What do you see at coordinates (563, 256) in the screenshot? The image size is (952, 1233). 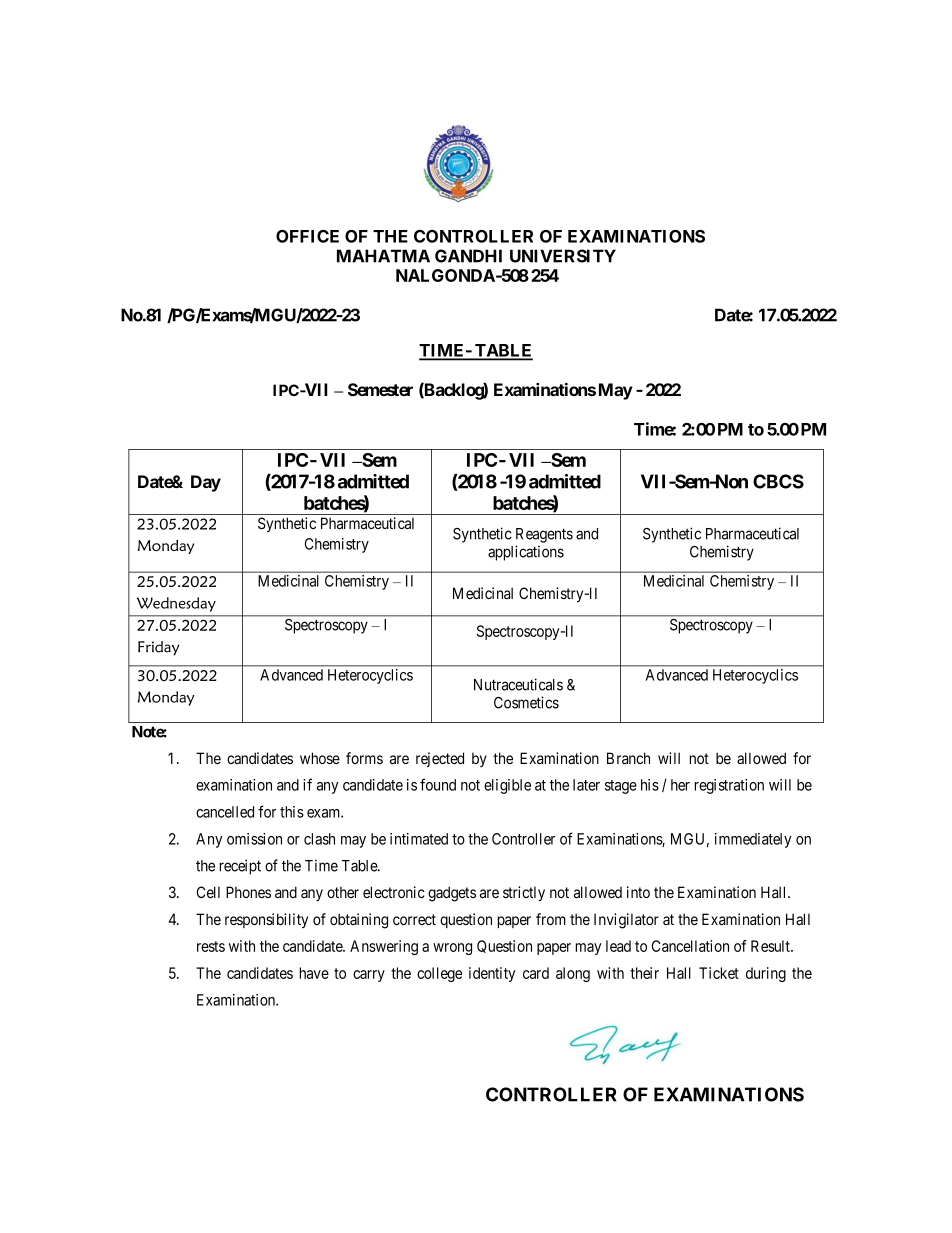 I see `UNIVERSITY` at bounding box center [563, 256].
